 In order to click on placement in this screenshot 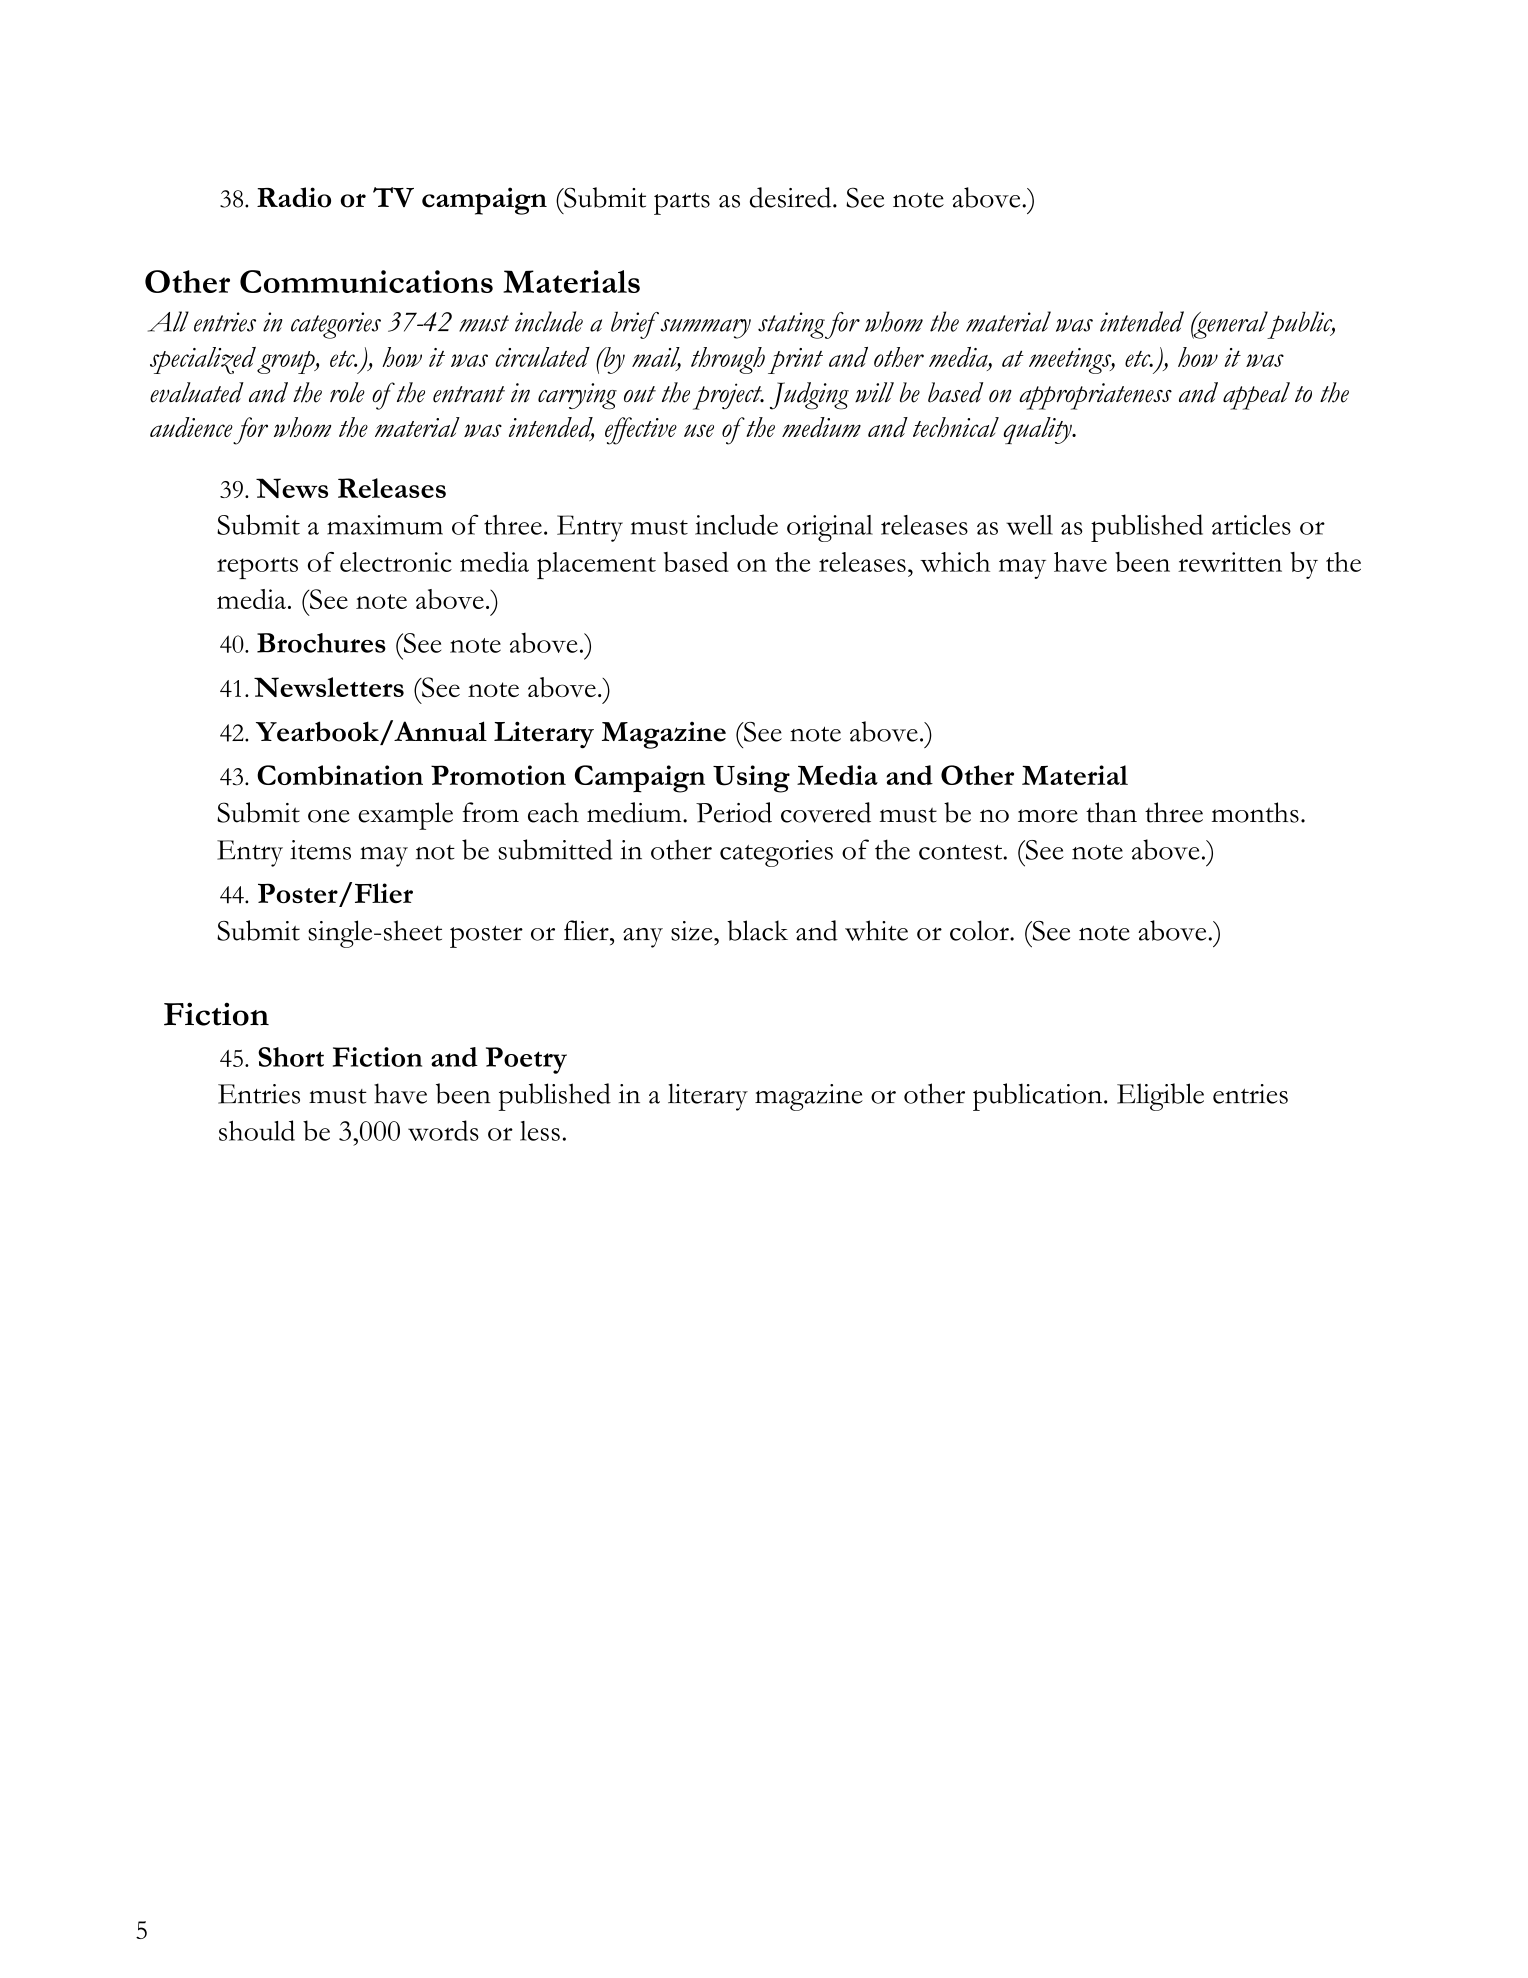, I will do `click(596, 565)`.
